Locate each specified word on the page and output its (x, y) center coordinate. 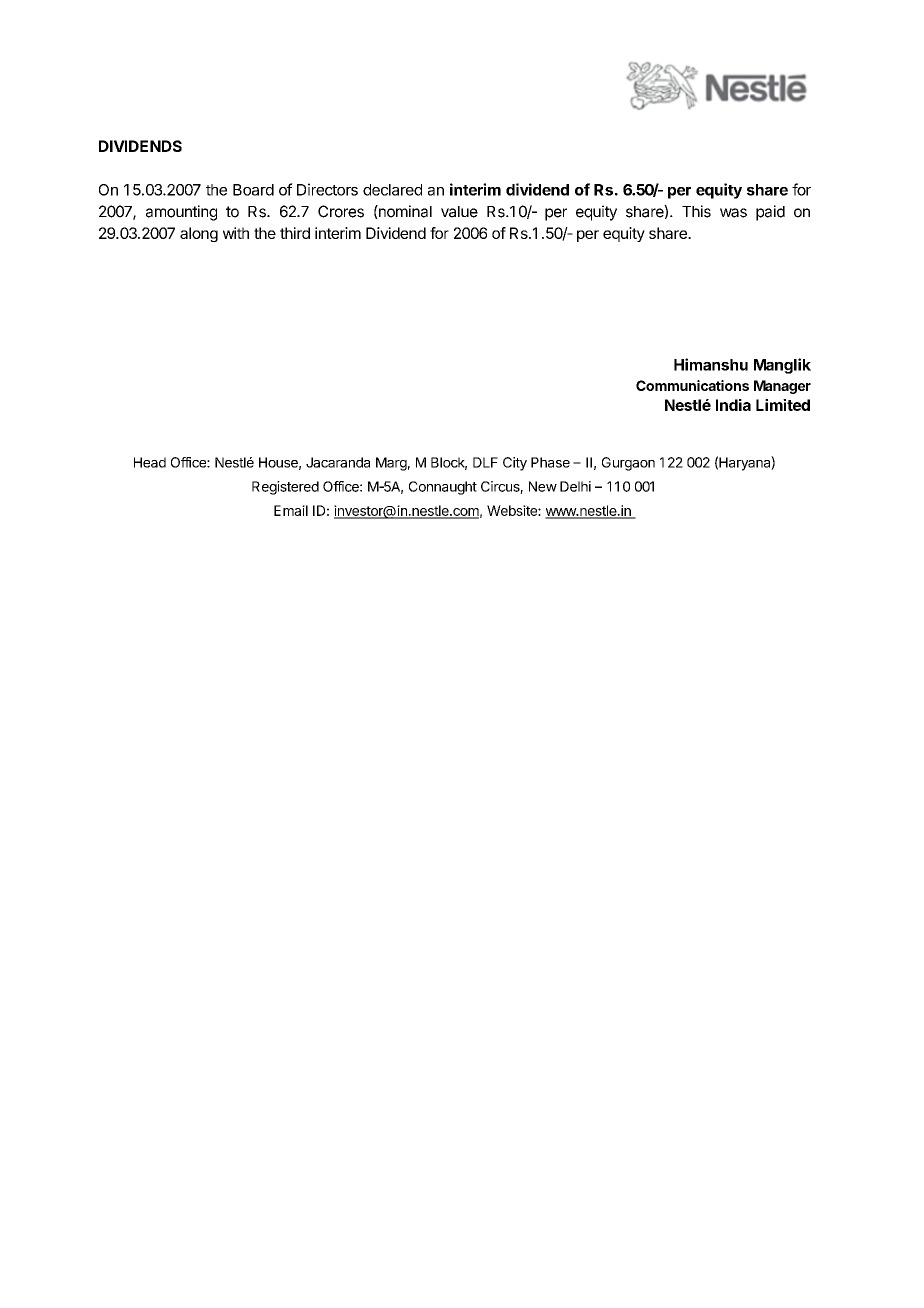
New (543, 486)
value (459, 212)
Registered (285, 488)
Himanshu (711, 364)
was (733, 213)
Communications (692, 385)
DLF (485, 462)
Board (253, 190)
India (733, 405)
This (696, 211)
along (199, 234)
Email (291, 510)
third (295, 233)
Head (150, 462)
